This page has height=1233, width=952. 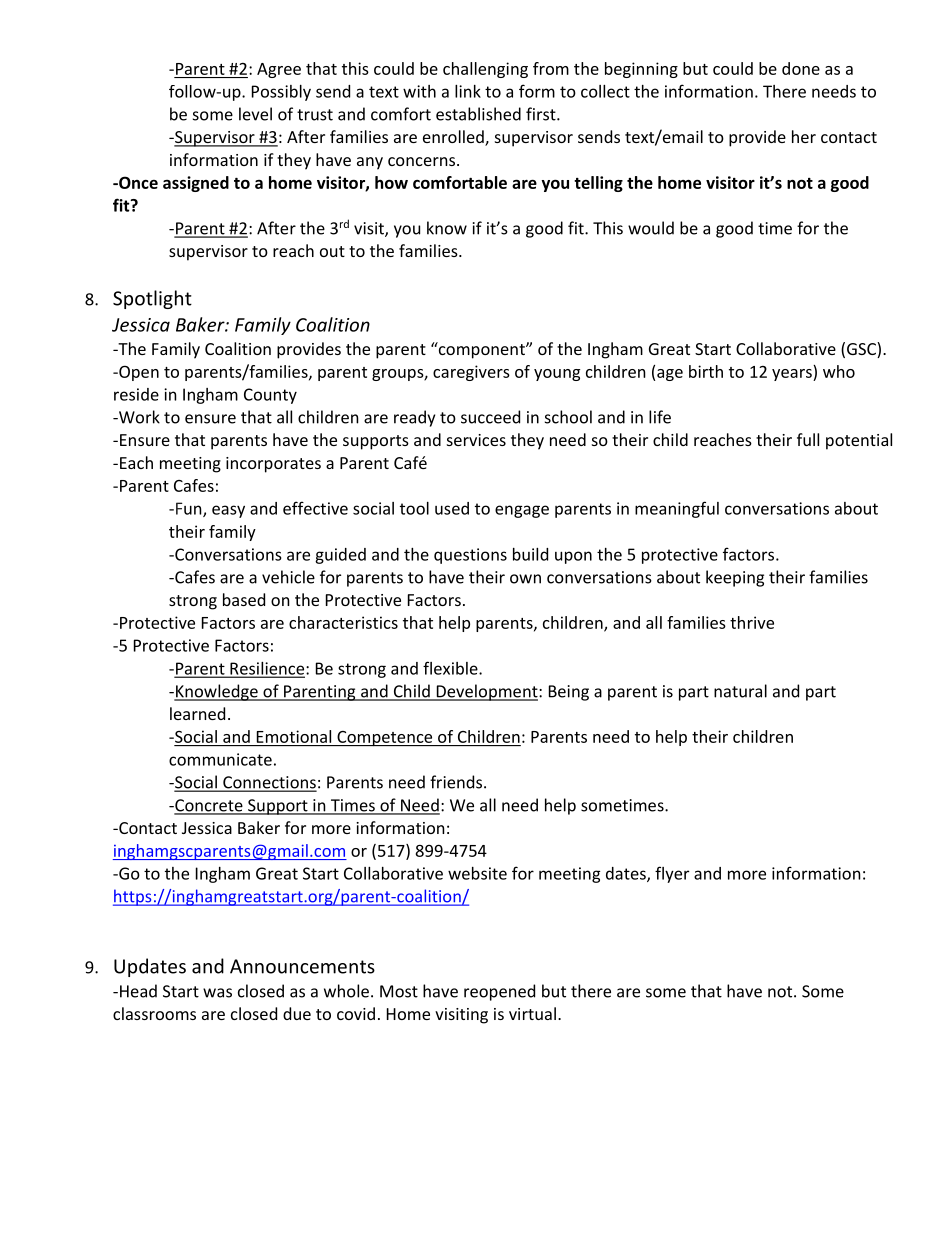 What do you see at coordinates (457, 782) in the page?
I see `friends` at bounding box center [457, 782].
